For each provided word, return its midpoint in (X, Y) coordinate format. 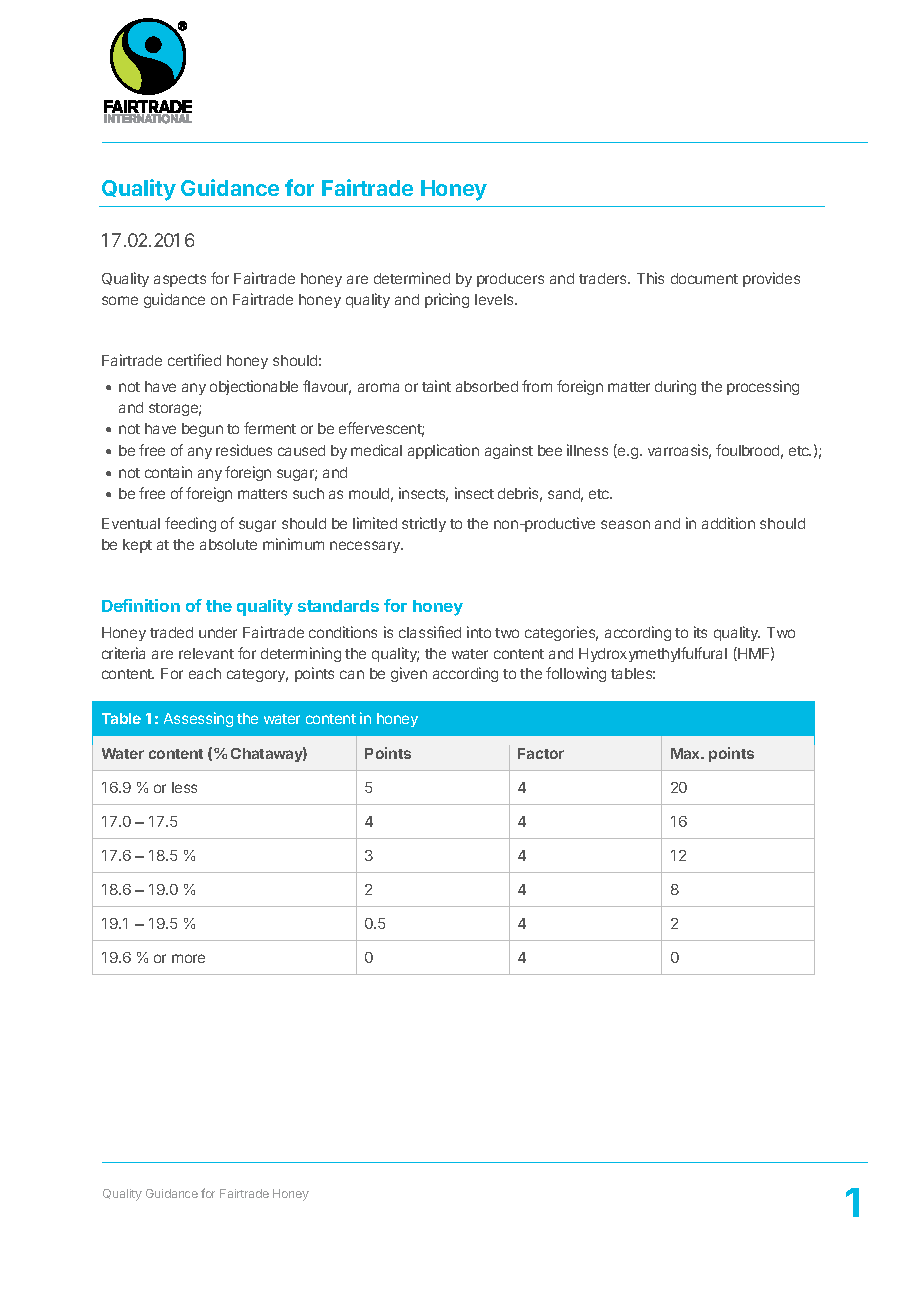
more (188, 958)
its (700, 632)
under (218, 632)
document (704, 278)
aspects (180, 280)
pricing (447, 300)
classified (430, 632)
